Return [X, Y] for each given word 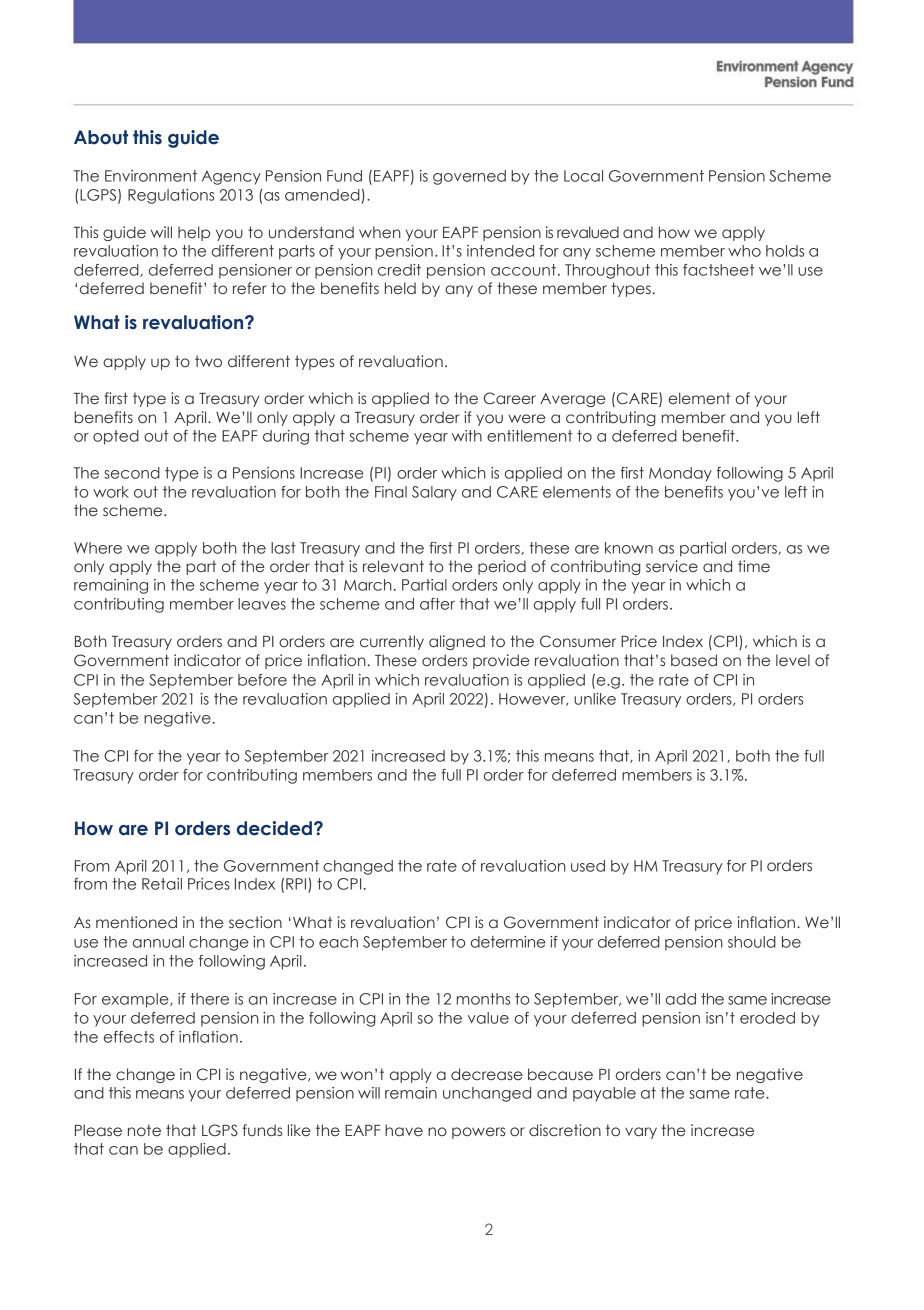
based [694, 660]
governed [469, 177]
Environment [151, 176]
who [744, 251]
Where [98, 548]
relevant [393, 566]
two [208, 361]
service [672, 566]
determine [508, 942]
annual [158, 942]
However [533, 699]
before [262, 680]
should [752, 942]
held [400, 288]
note [144, 1130]
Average [573, 400]
